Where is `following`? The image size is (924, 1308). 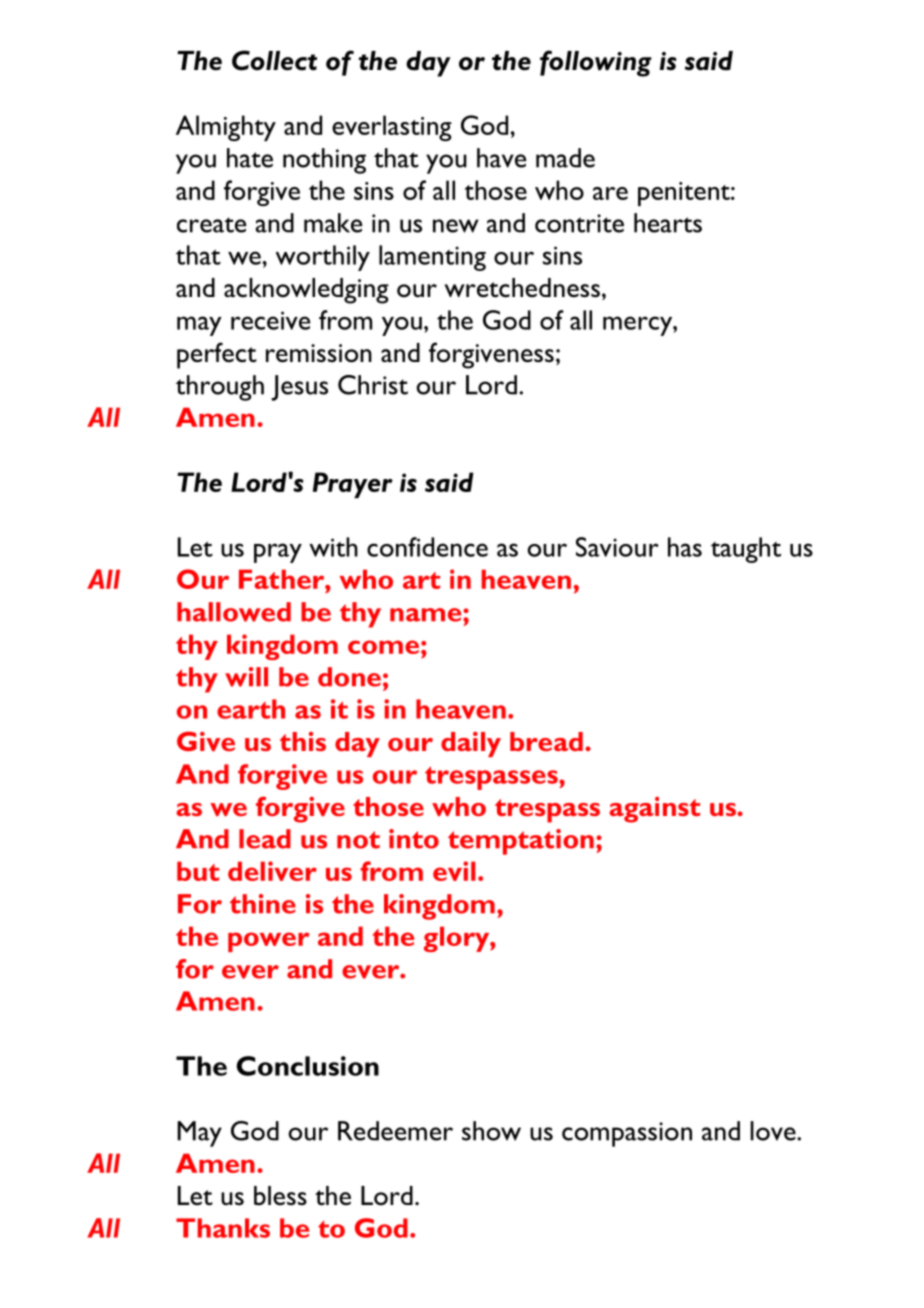
following is located at coordinates (596, 63).
